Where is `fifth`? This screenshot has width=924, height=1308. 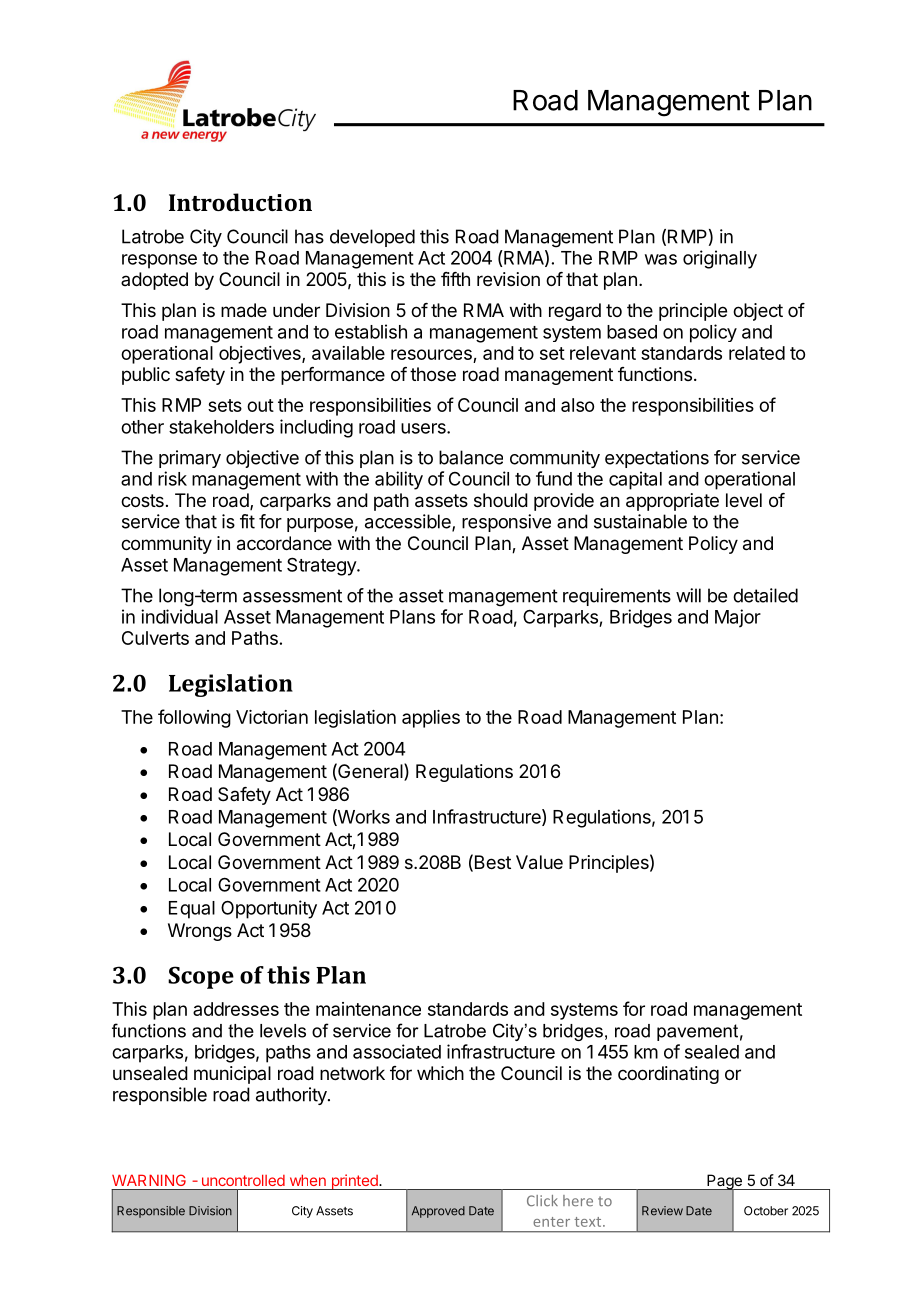 fifth is located at coordinates (455, 279).
